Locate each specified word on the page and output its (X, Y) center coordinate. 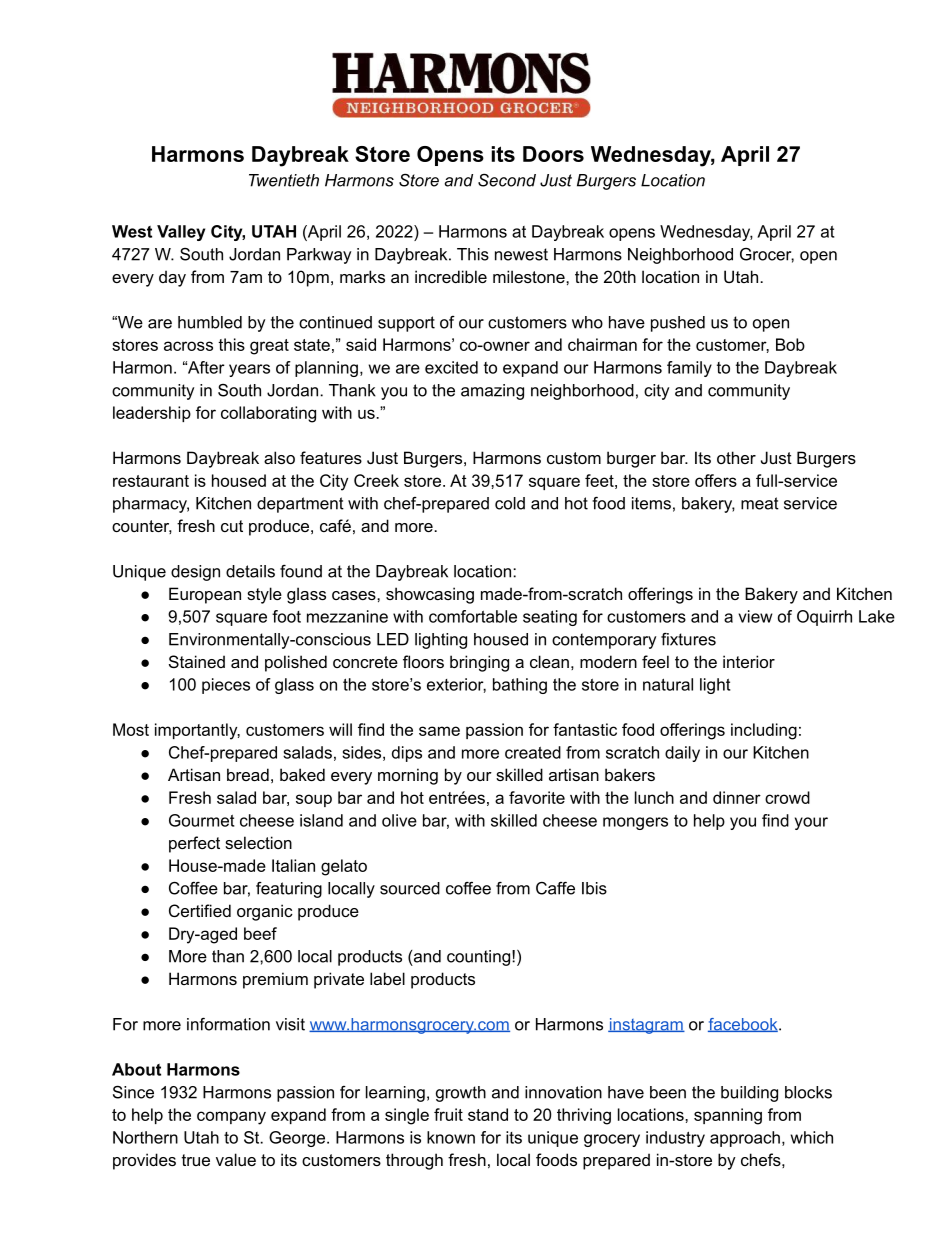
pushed (678, 324)
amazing (492, 392)
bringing (479, 663)
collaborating (268, 414)
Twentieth (284, 180)
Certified (200, 910)
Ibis (594, 888)
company (231, 1118)
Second (507, 180)
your (811, 823)
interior (749, 661)
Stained (197, 661)
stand (488, 1114)
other (736, 457)
